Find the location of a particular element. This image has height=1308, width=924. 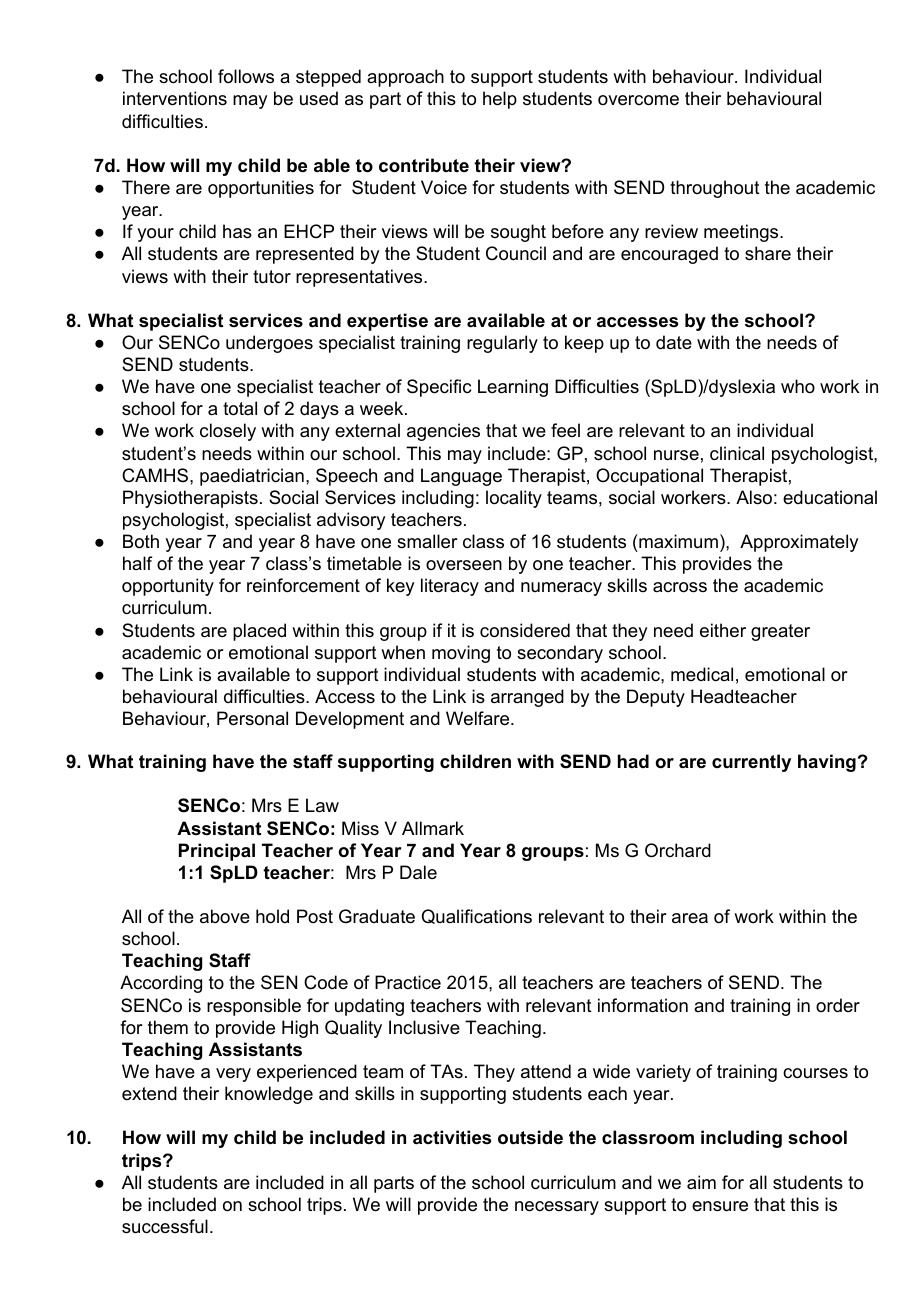

ensure is located at coordinates (720, 1206).
